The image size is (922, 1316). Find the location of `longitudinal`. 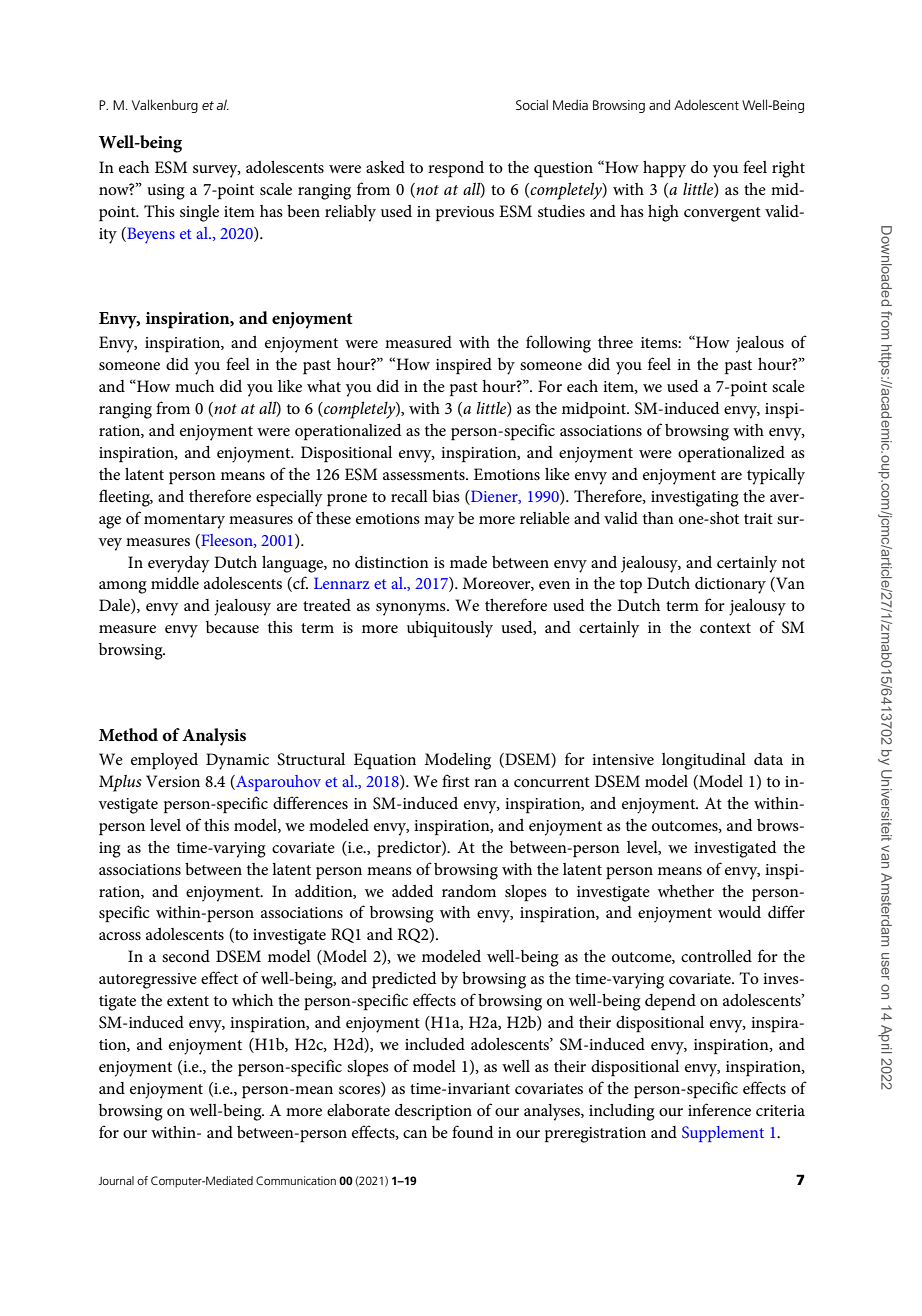

longitudinal is located at coordinates (704, 761).
